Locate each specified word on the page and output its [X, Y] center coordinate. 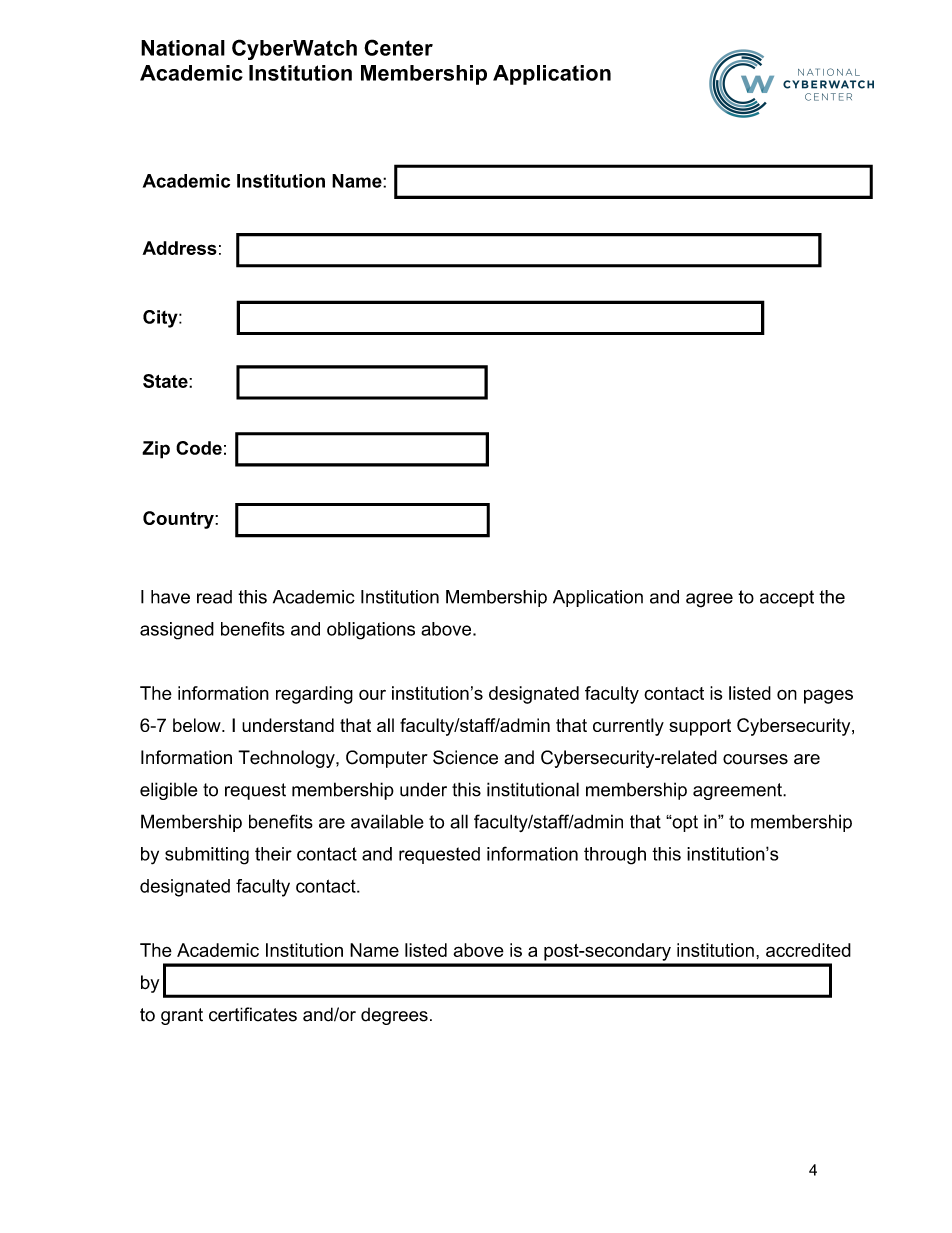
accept [787, 598]
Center [398, 47]
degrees [394, 1016]
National [183, 48]
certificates [253, 1014]
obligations [371, 631]
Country [179, 520]
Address [179, 248]
